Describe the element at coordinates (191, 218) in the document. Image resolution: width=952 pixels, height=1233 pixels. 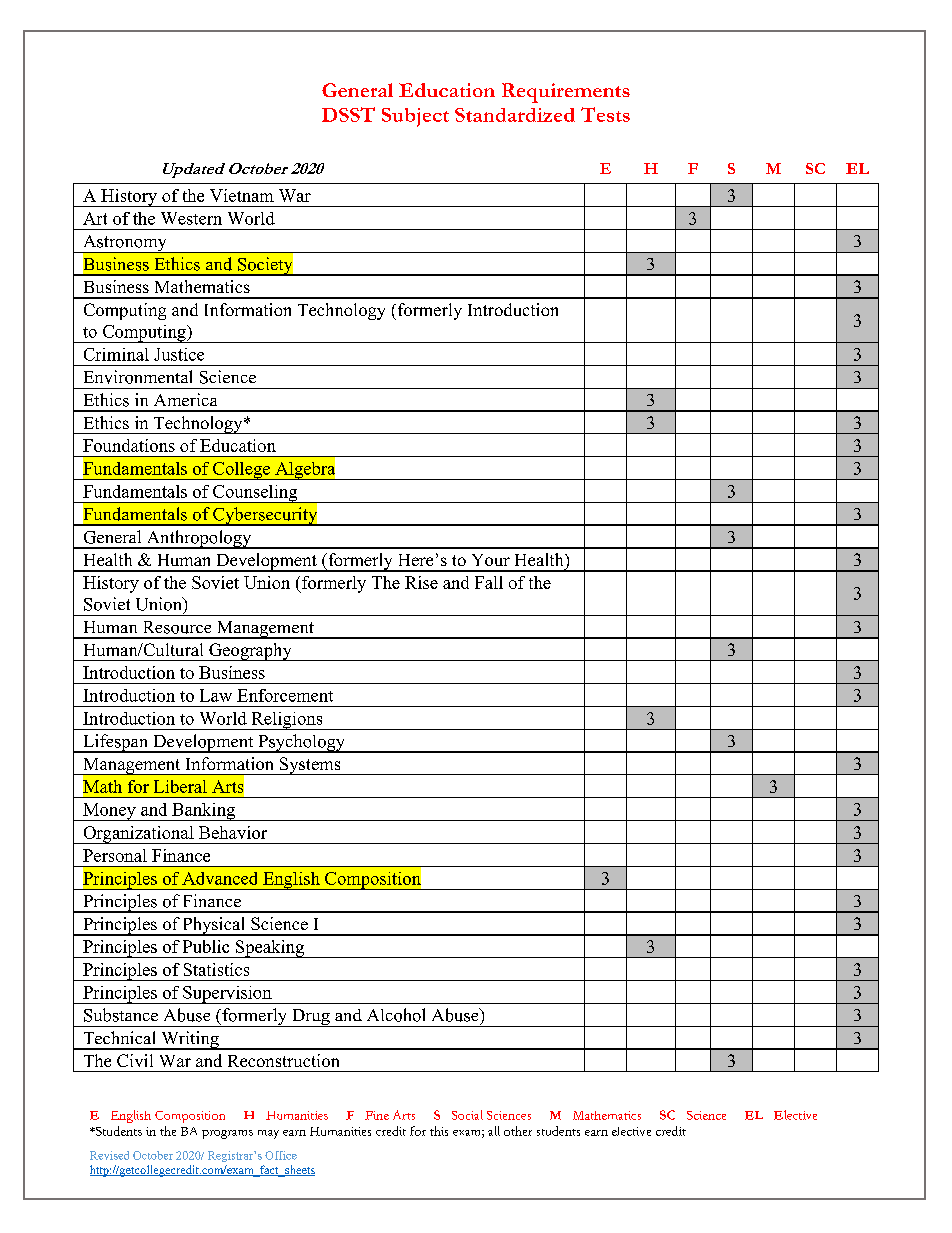
I see `Western` at that location.
